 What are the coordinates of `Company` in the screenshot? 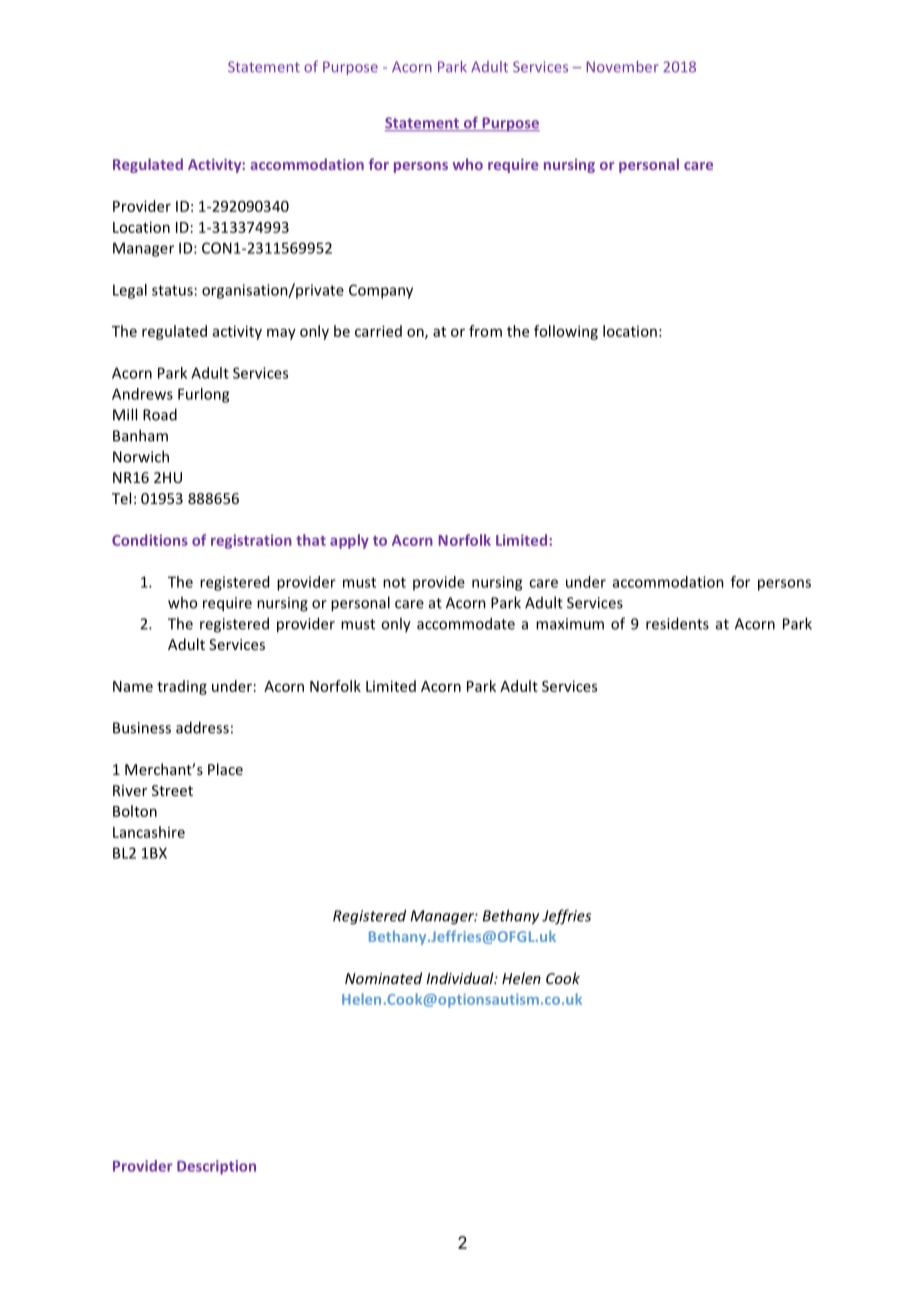 It's located at (381, 291).
